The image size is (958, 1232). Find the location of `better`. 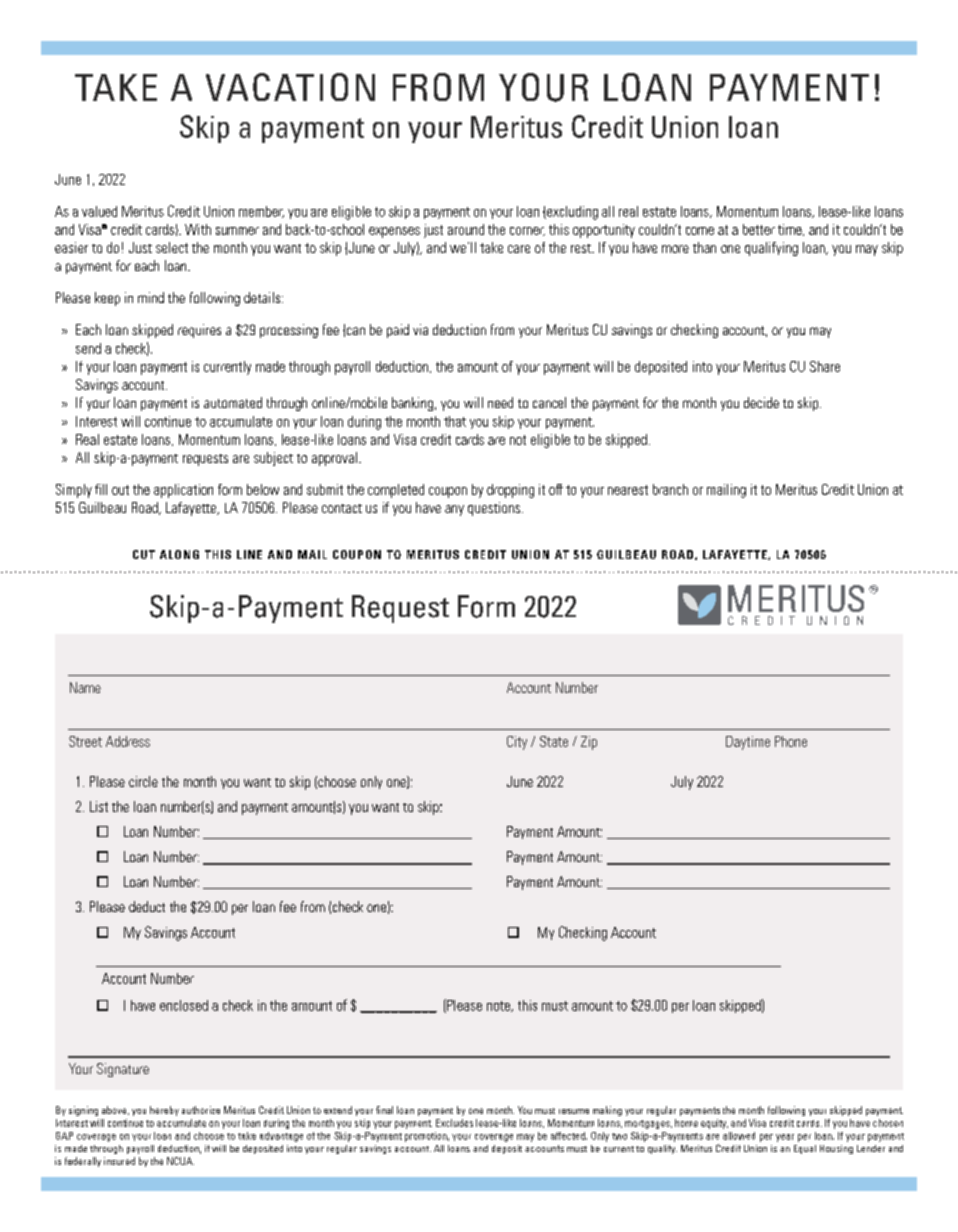

better is located at coordinates (759, 229).
